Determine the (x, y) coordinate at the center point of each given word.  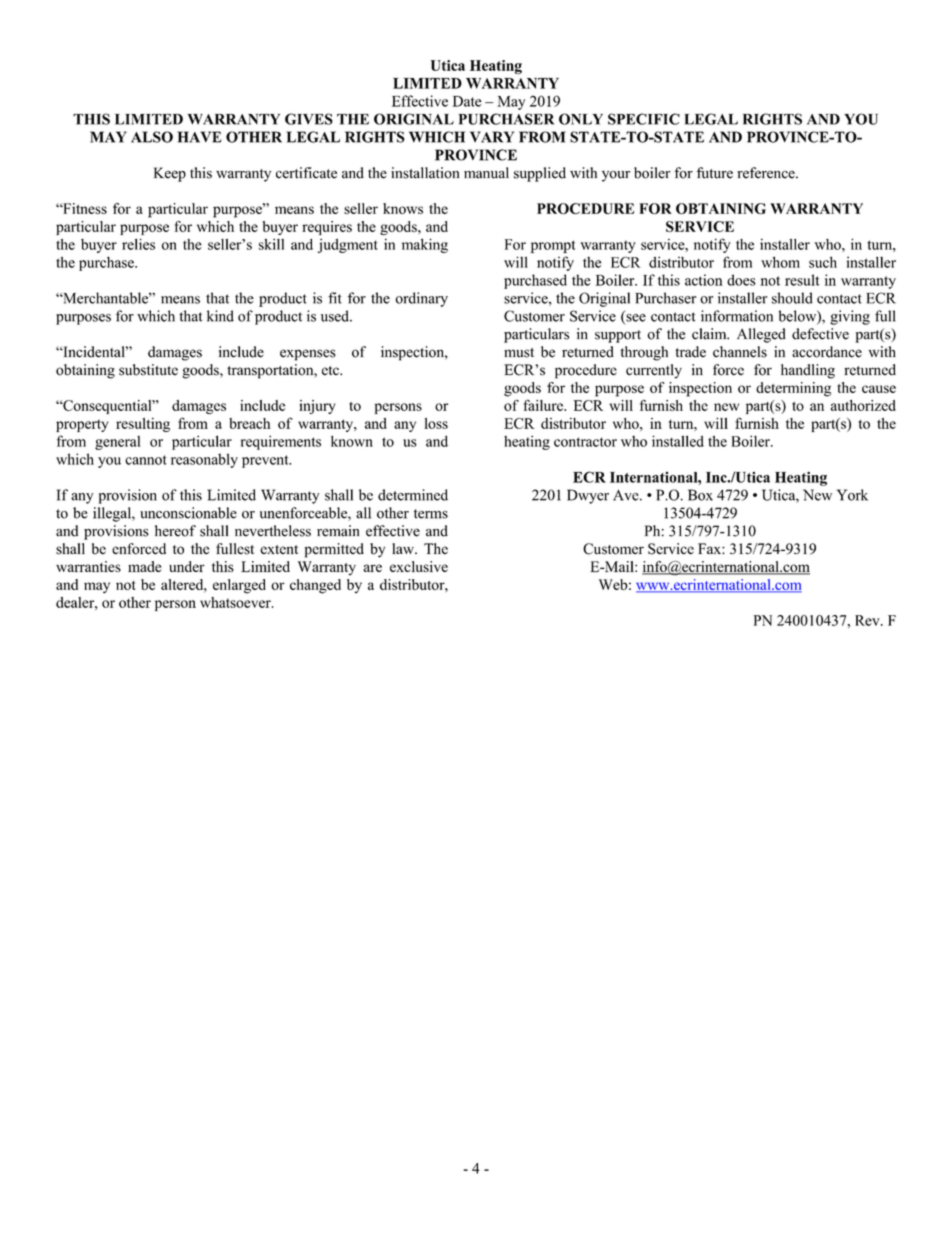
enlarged (239, 586)
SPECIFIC (644, 119)
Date (466, 101)
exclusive (419, 566)
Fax (710, 548)
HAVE (199, 137)
